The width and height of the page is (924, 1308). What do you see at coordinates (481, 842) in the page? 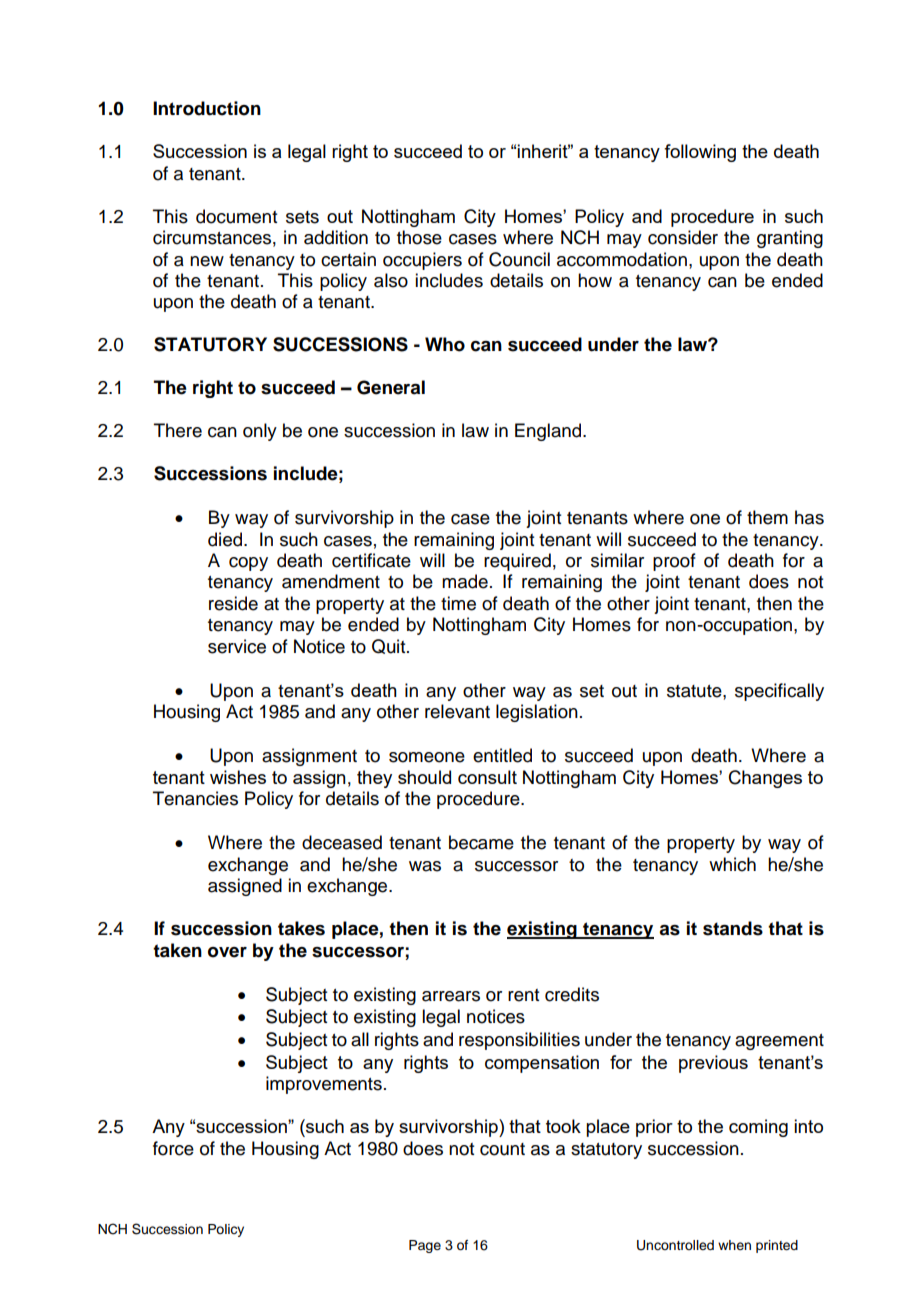
I see `became` at bounding box center [481, 842].
